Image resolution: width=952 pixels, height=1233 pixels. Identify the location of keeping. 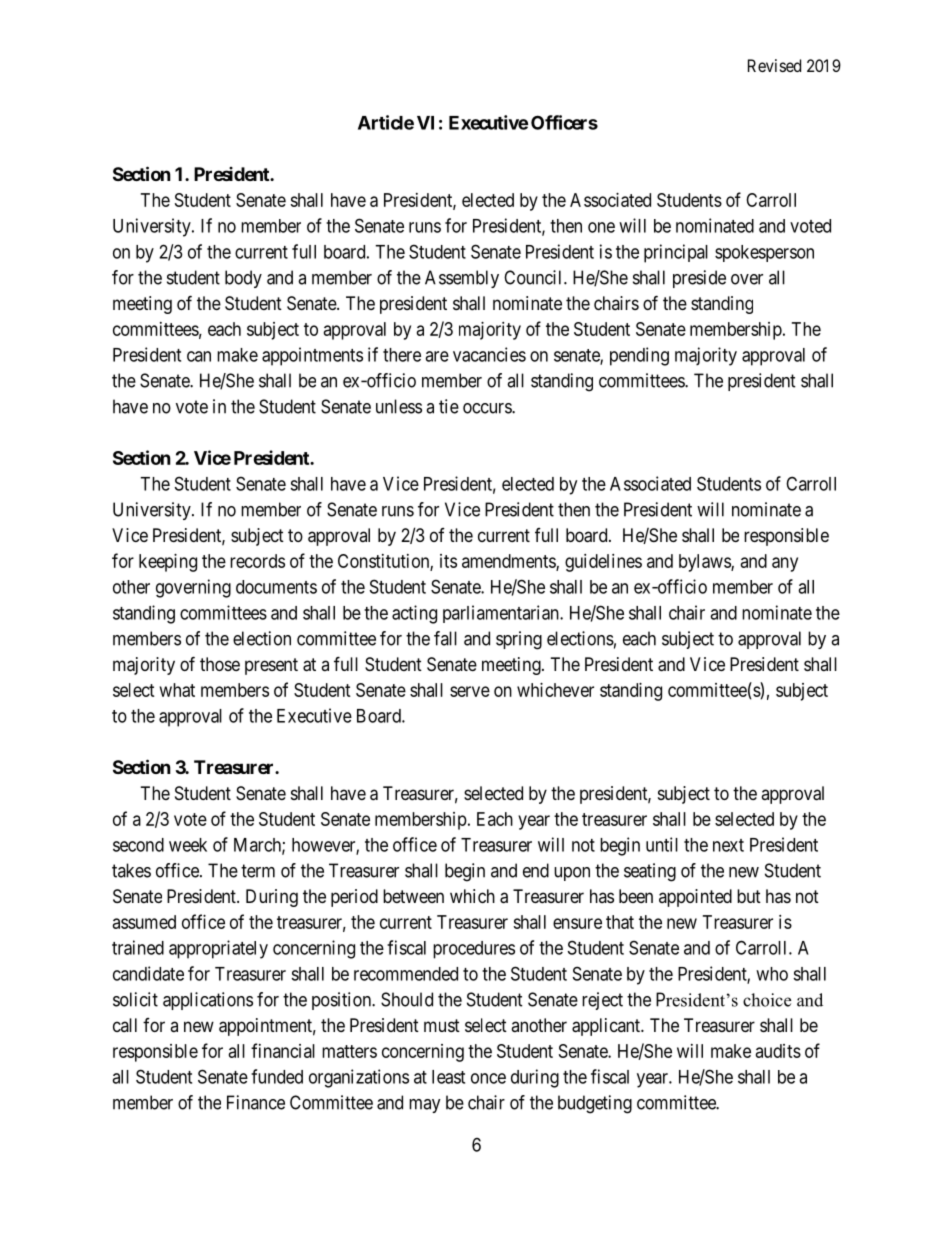
(168, 563).
